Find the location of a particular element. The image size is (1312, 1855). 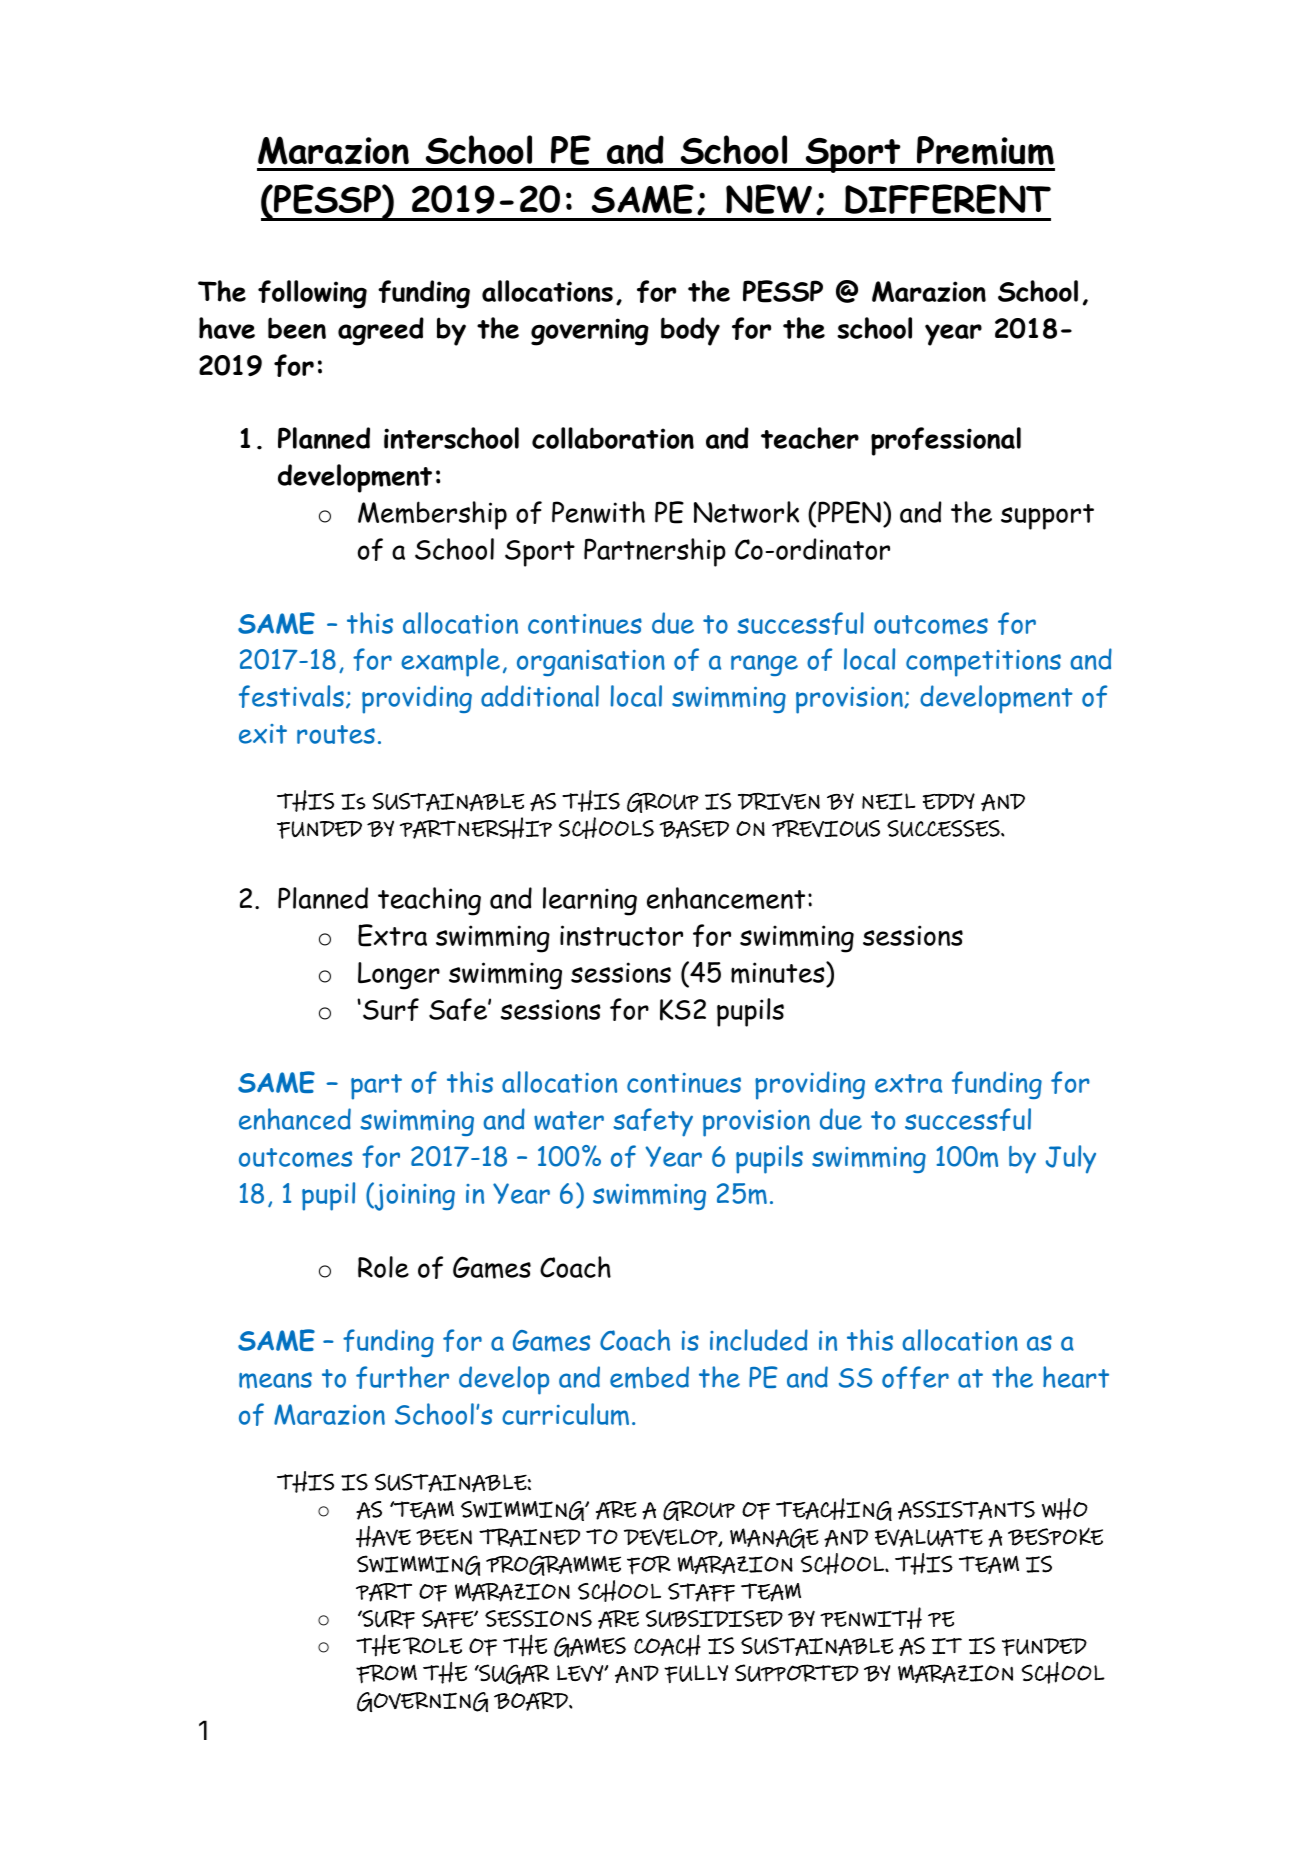

organisation is located at coordinates (591, 663).
